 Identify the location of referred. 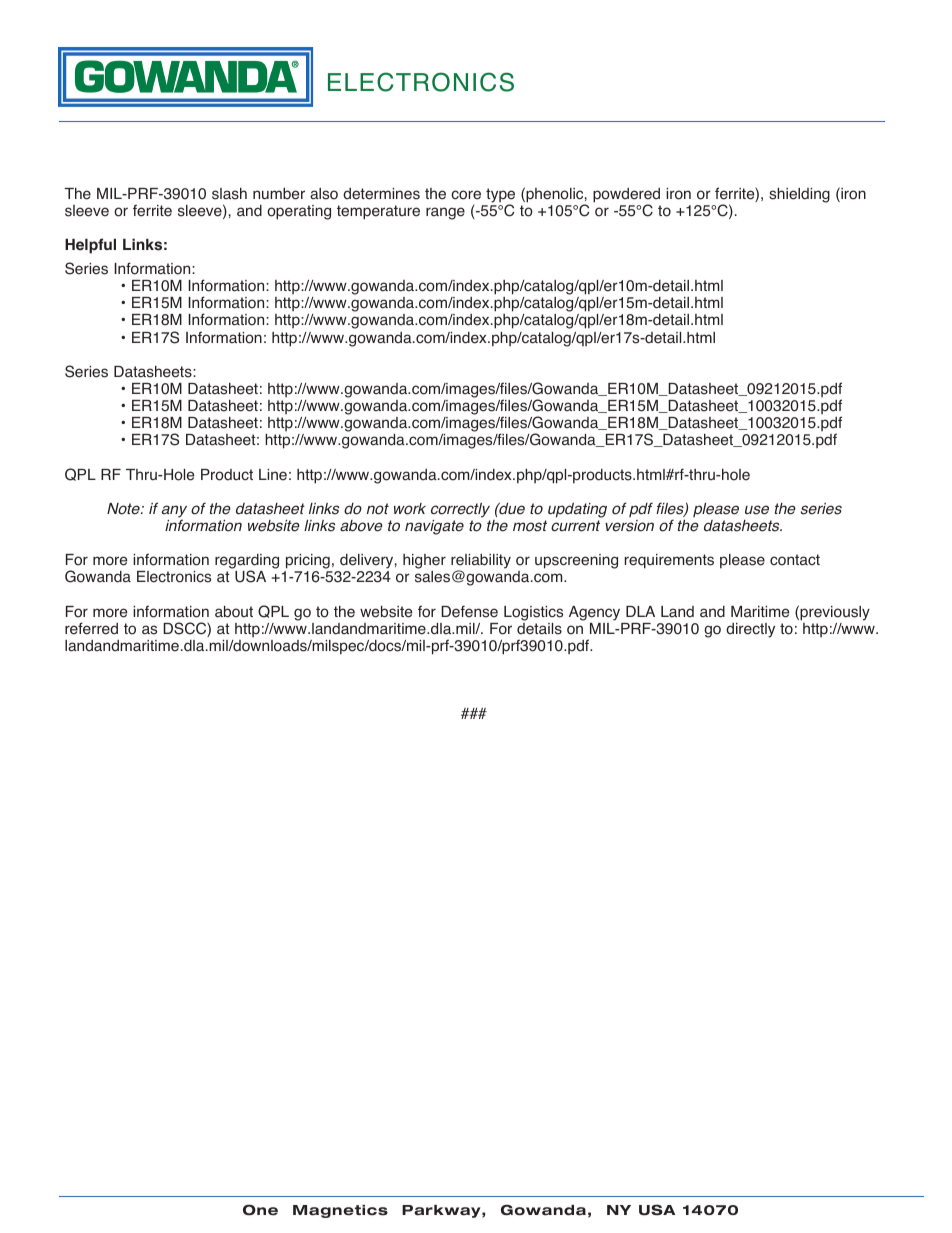
(91, 628).
